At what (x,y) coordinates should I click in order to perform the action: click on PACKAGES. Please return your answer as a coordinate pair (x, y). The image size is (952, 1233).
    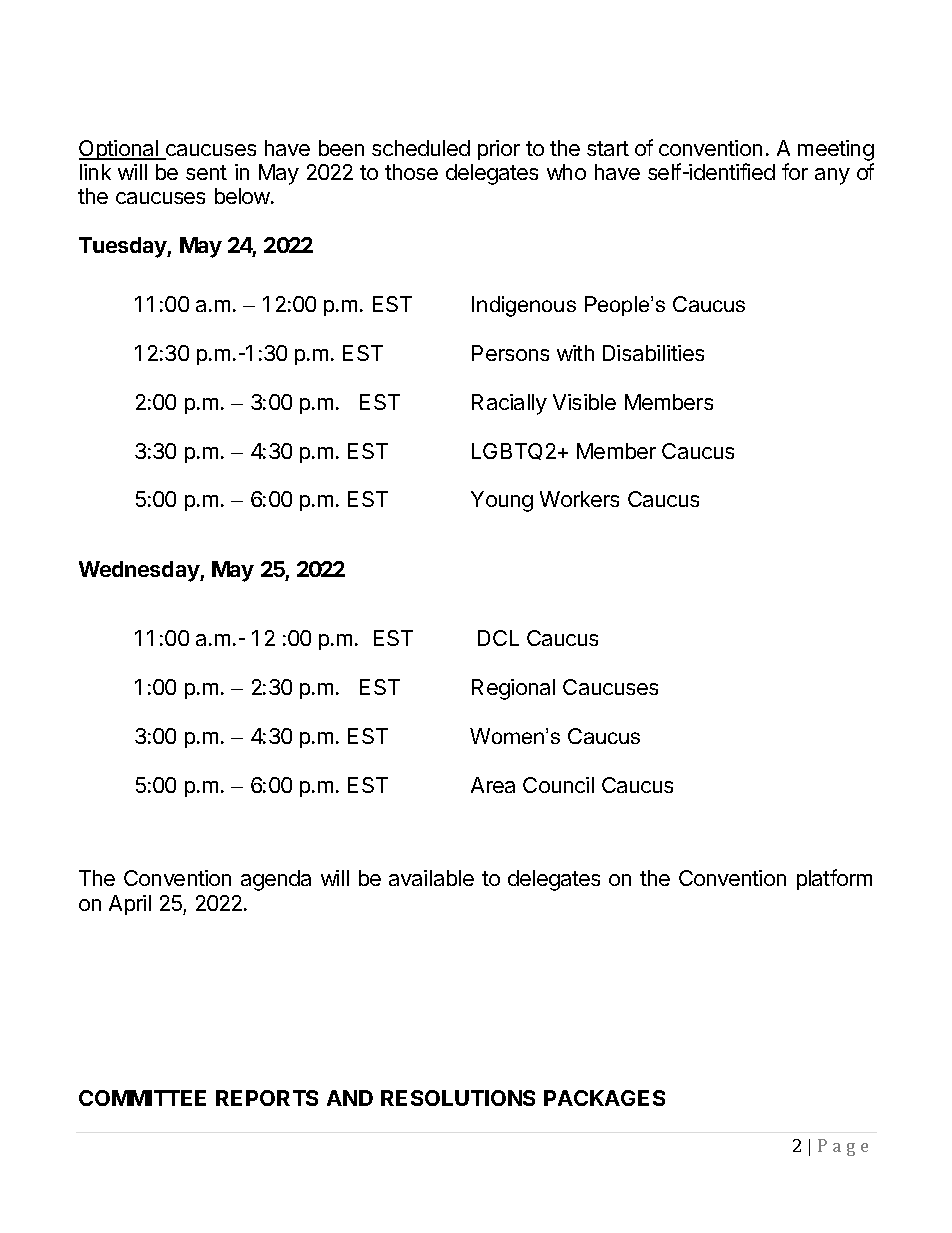
    Looking at the image, I should click on (604, 1098).
